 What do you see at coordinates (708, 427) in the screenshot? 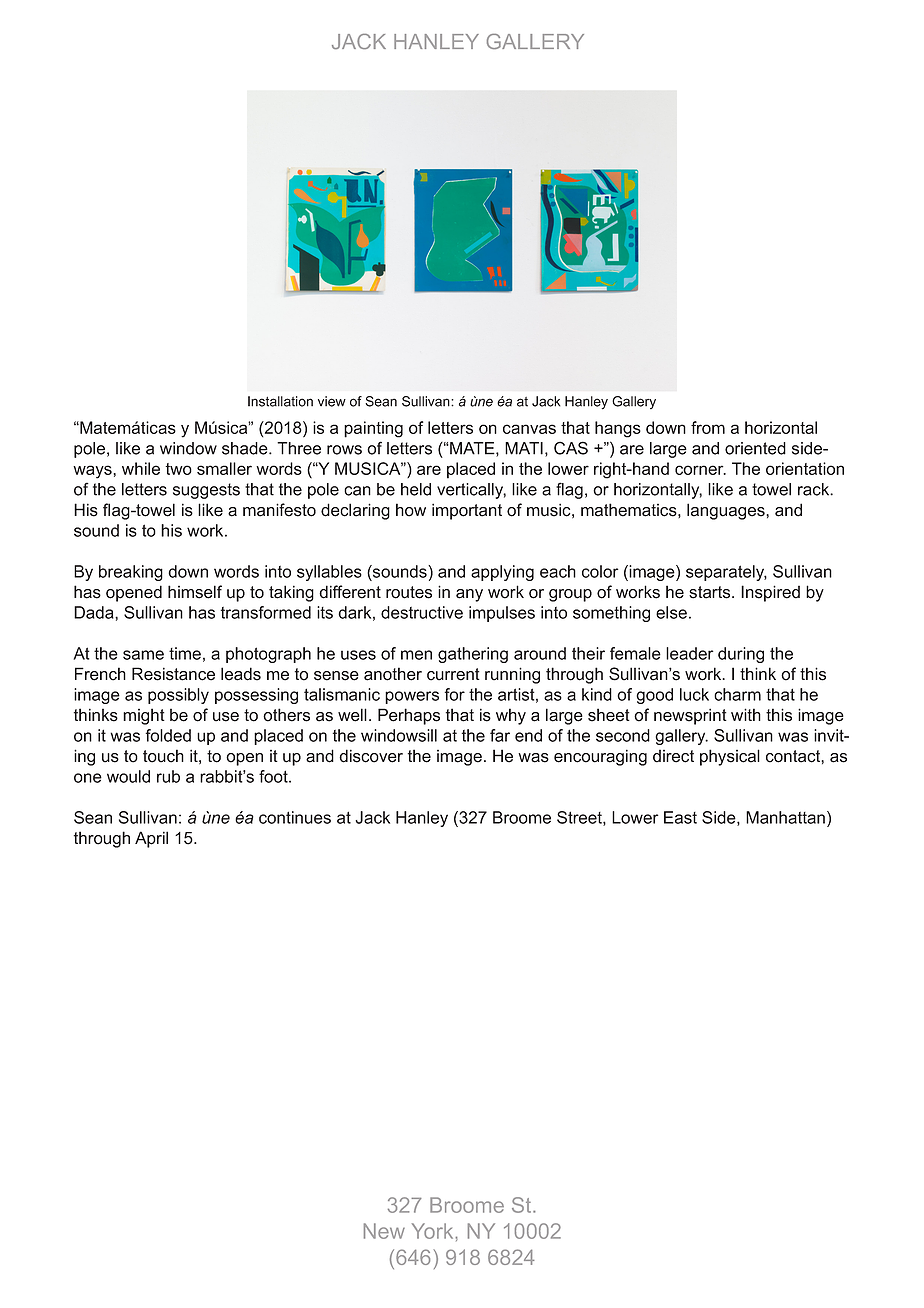
I see `from` at bounding box center [708, 427].
